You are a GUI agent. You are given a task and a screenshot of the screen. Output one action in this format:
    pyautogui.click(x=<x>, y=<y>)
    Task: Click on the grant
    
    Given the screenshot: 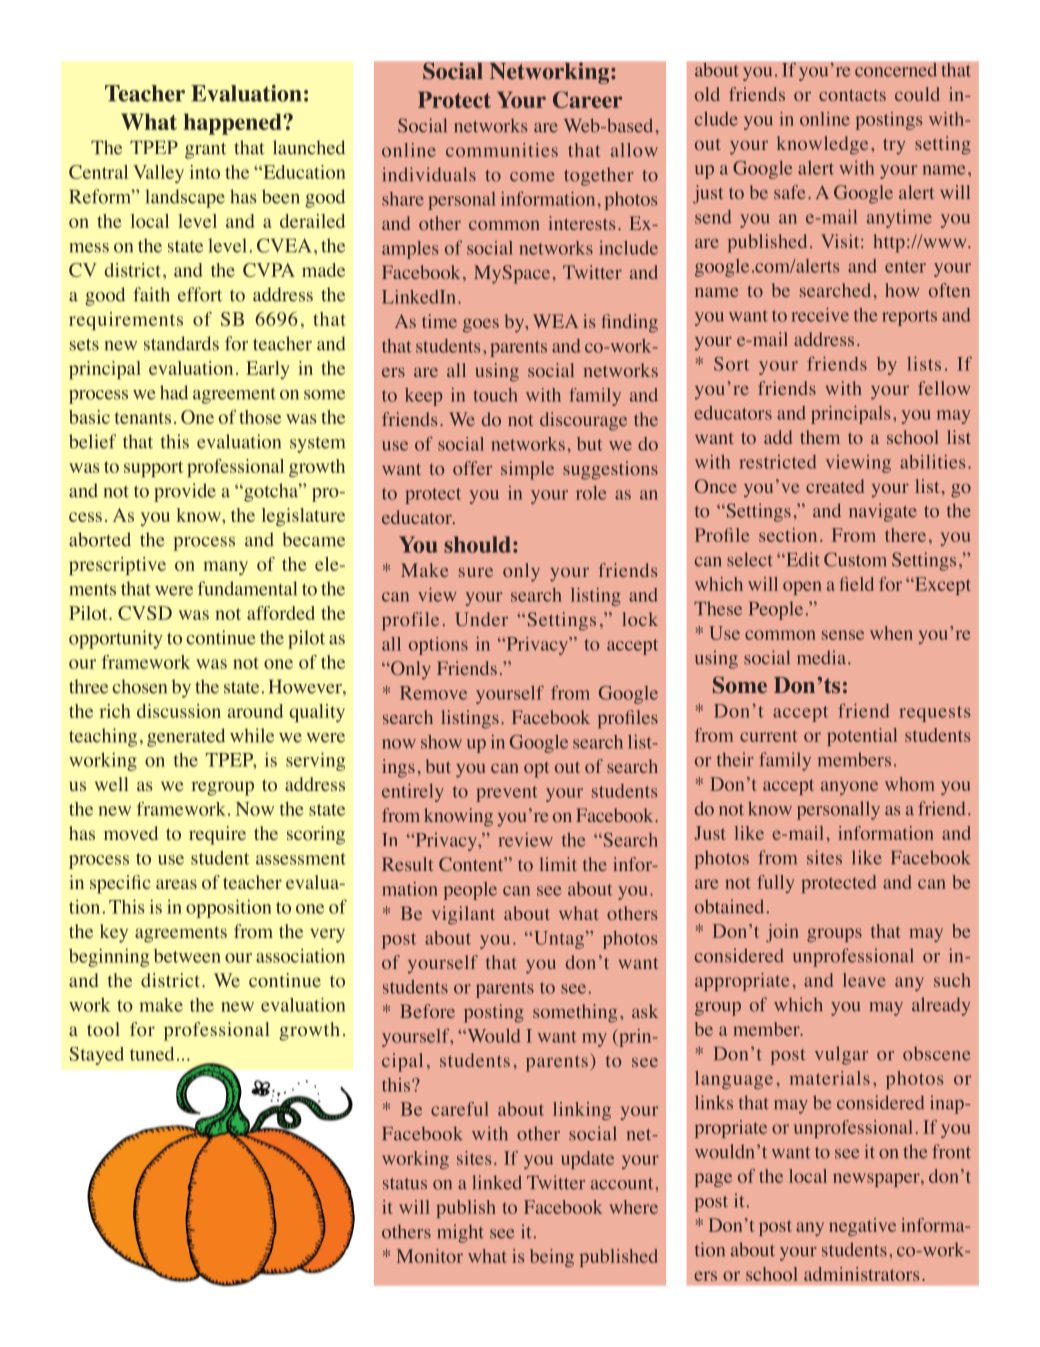 What is the action you would take?
    pyautogui.click(x=205, y=151)
